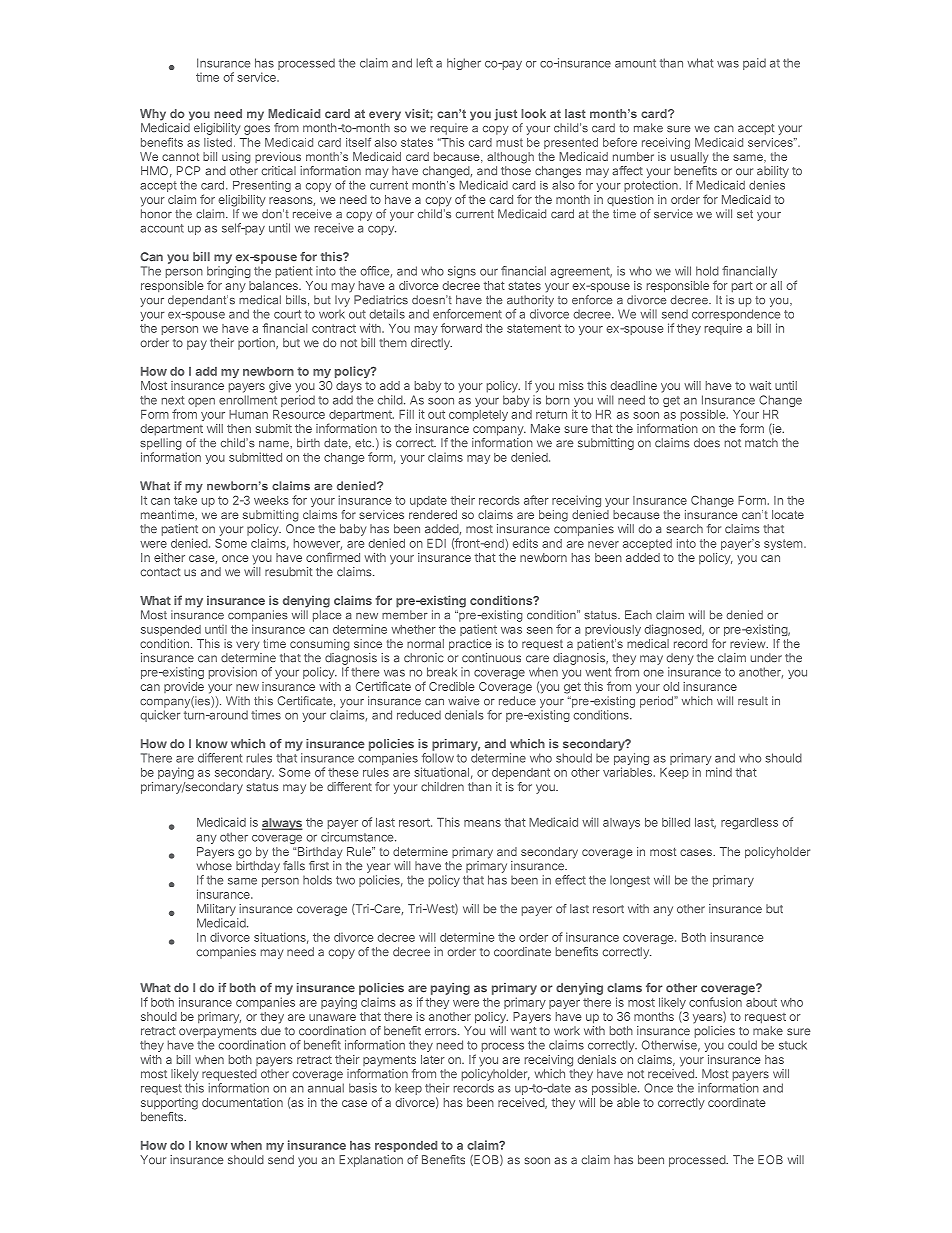  I want to click on paid, so click(754, 64).
